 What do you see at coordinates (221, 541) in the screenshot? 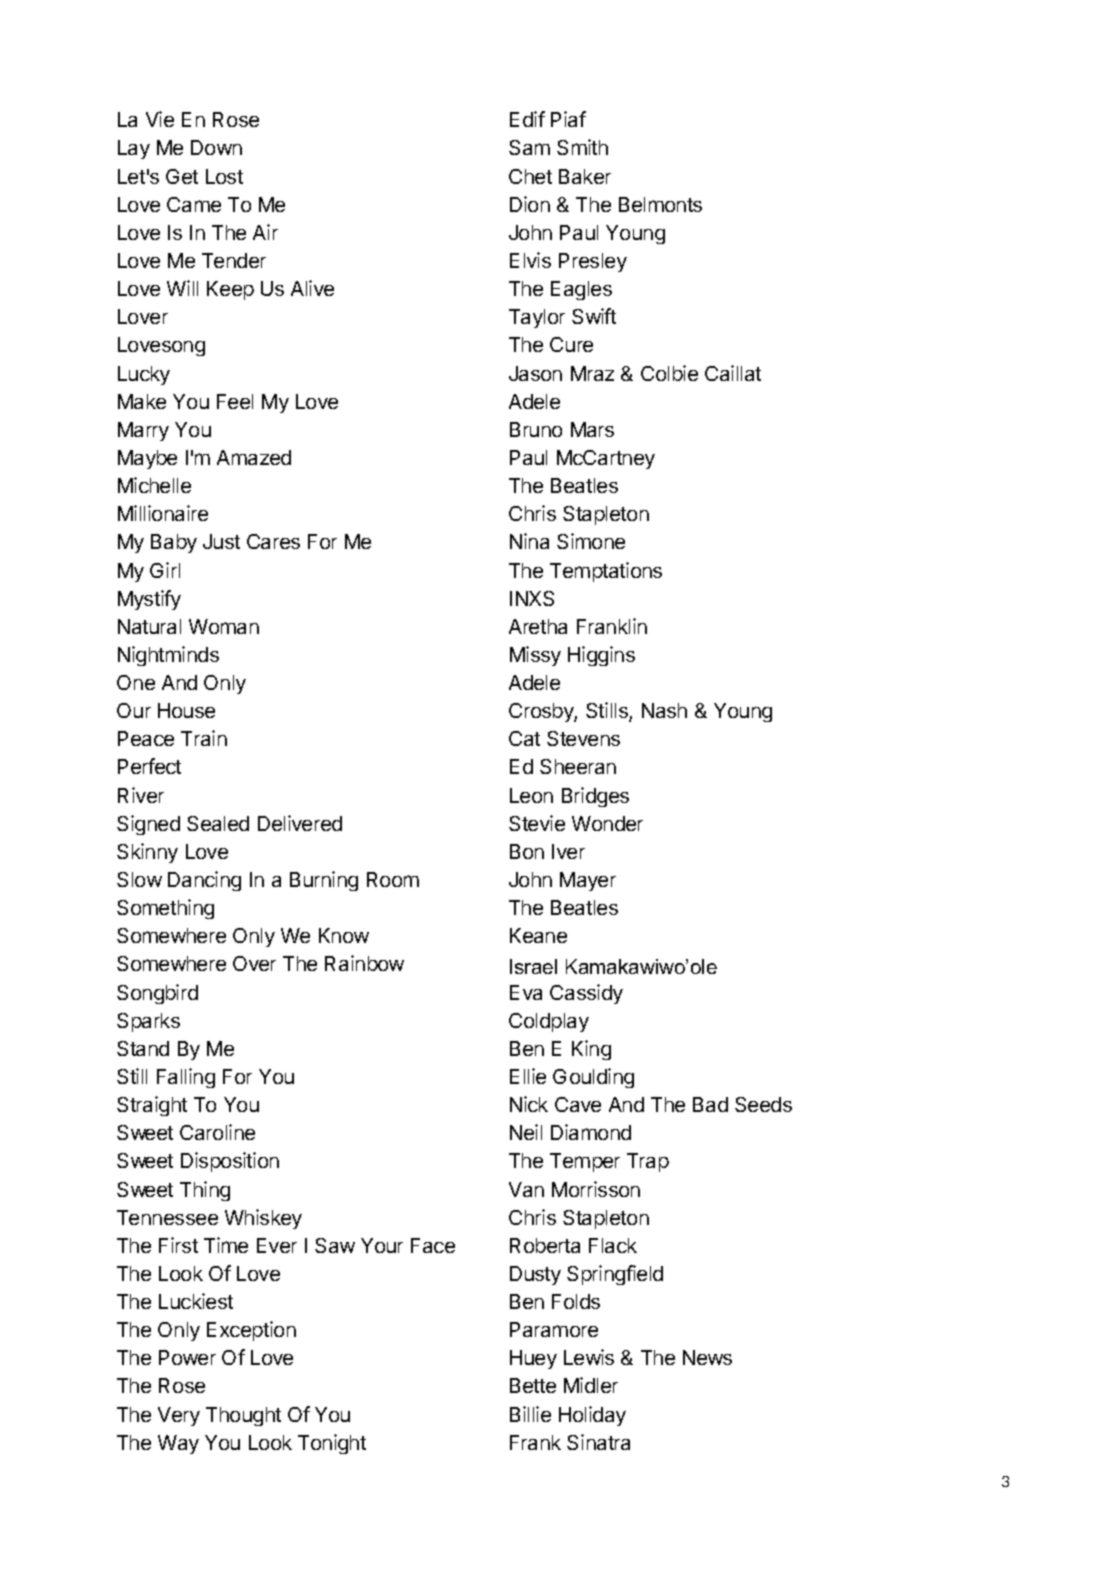
I see `Just` at bounding box center [221, 541].
